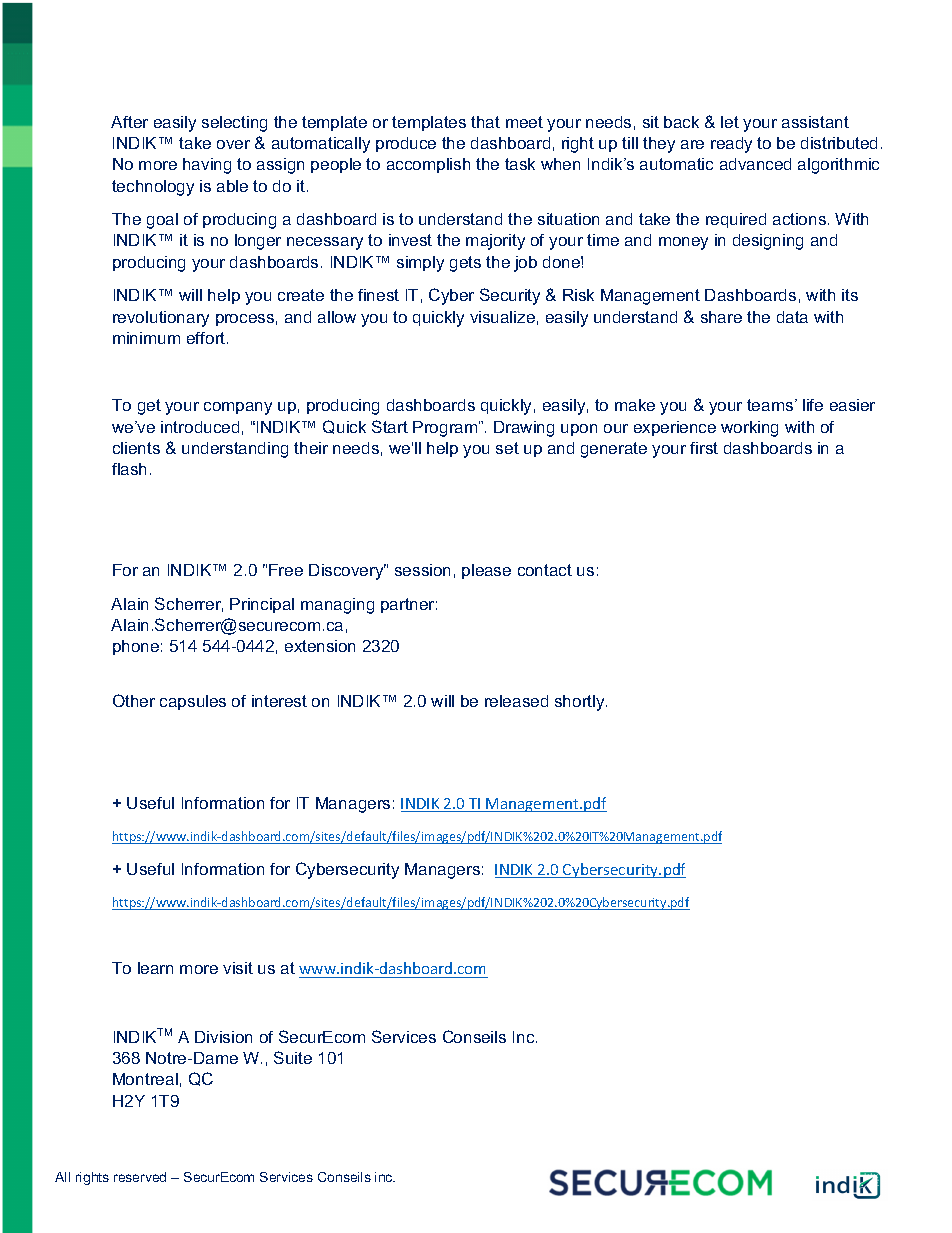  Describe the element at coordinates (200, 427) in the screenshot. I see `introduced` at that location.
